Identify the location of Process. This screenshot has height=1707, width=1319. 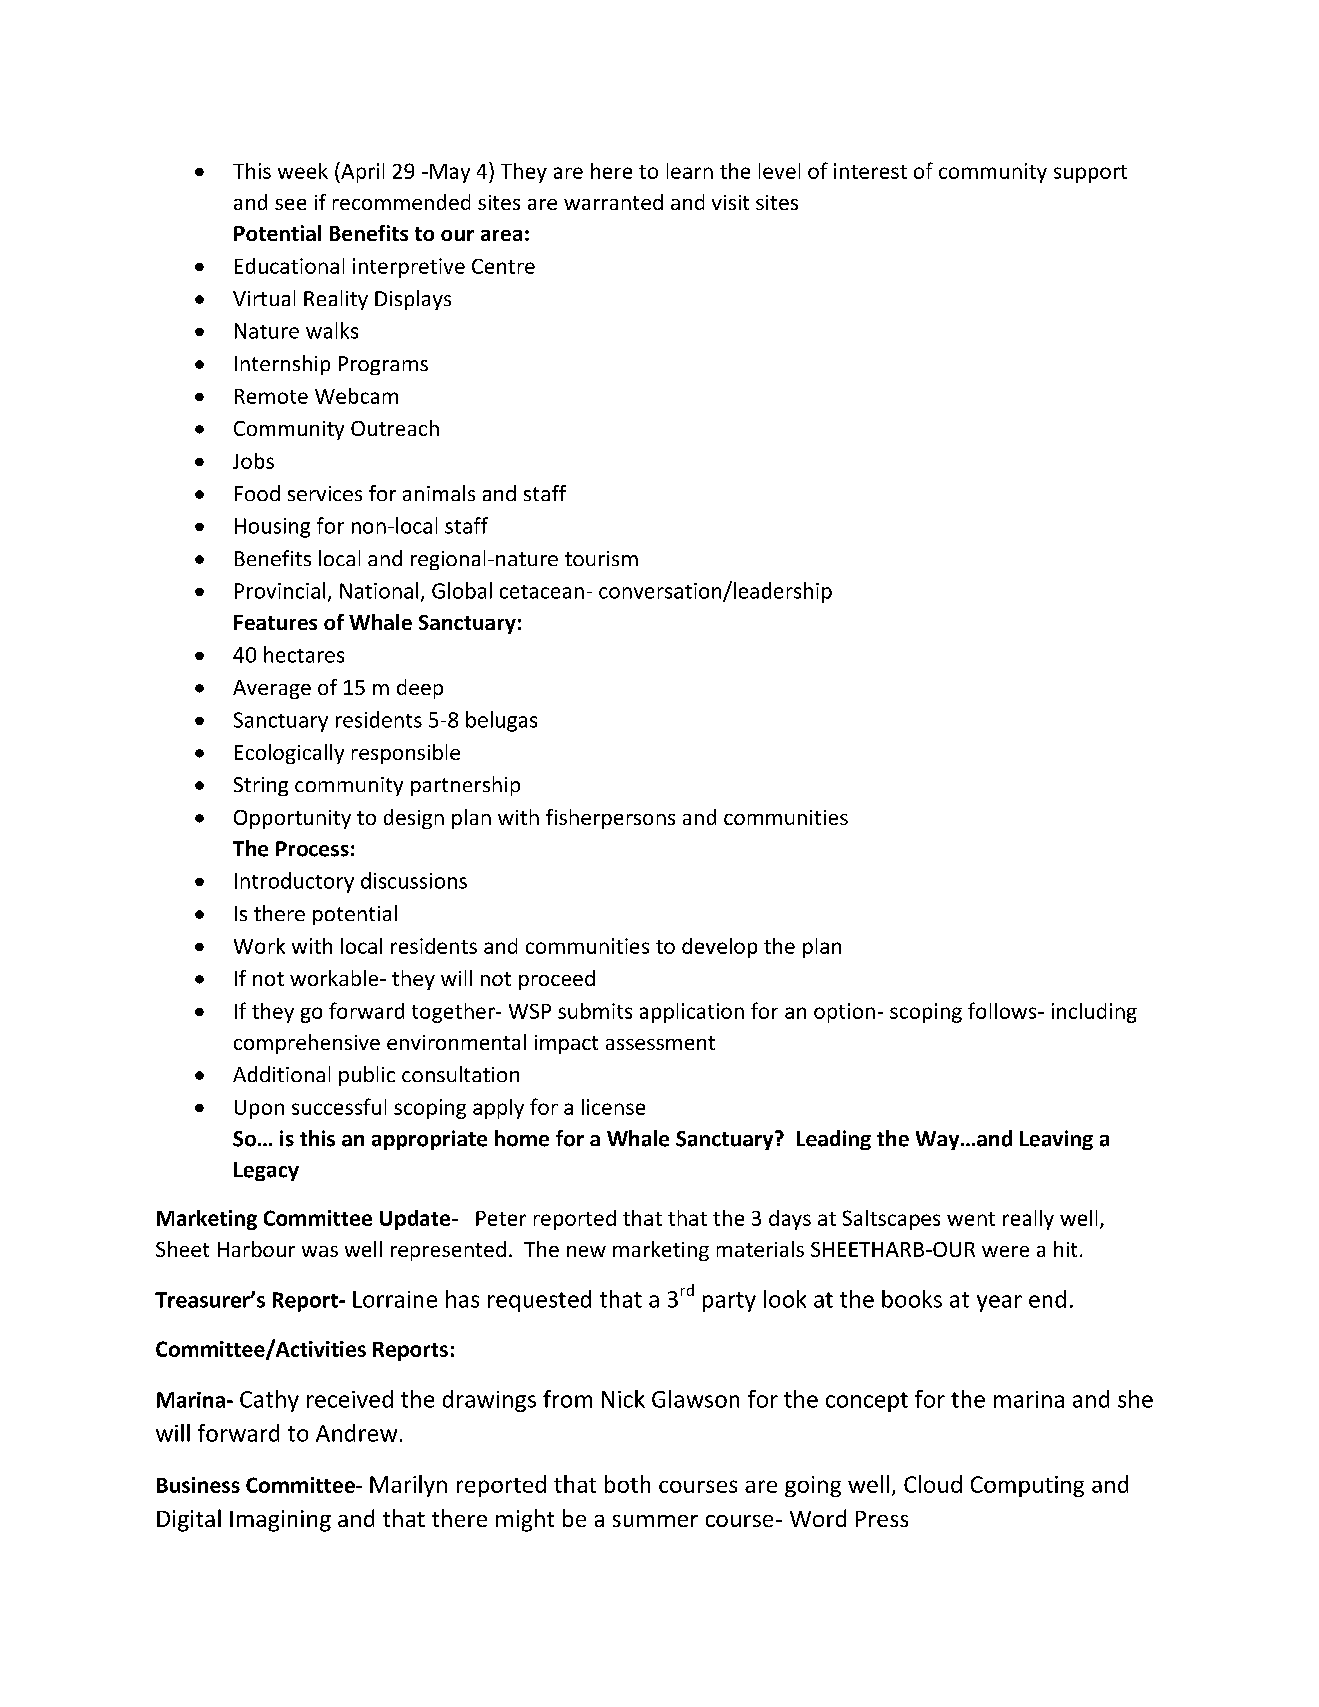
(312, 849).
